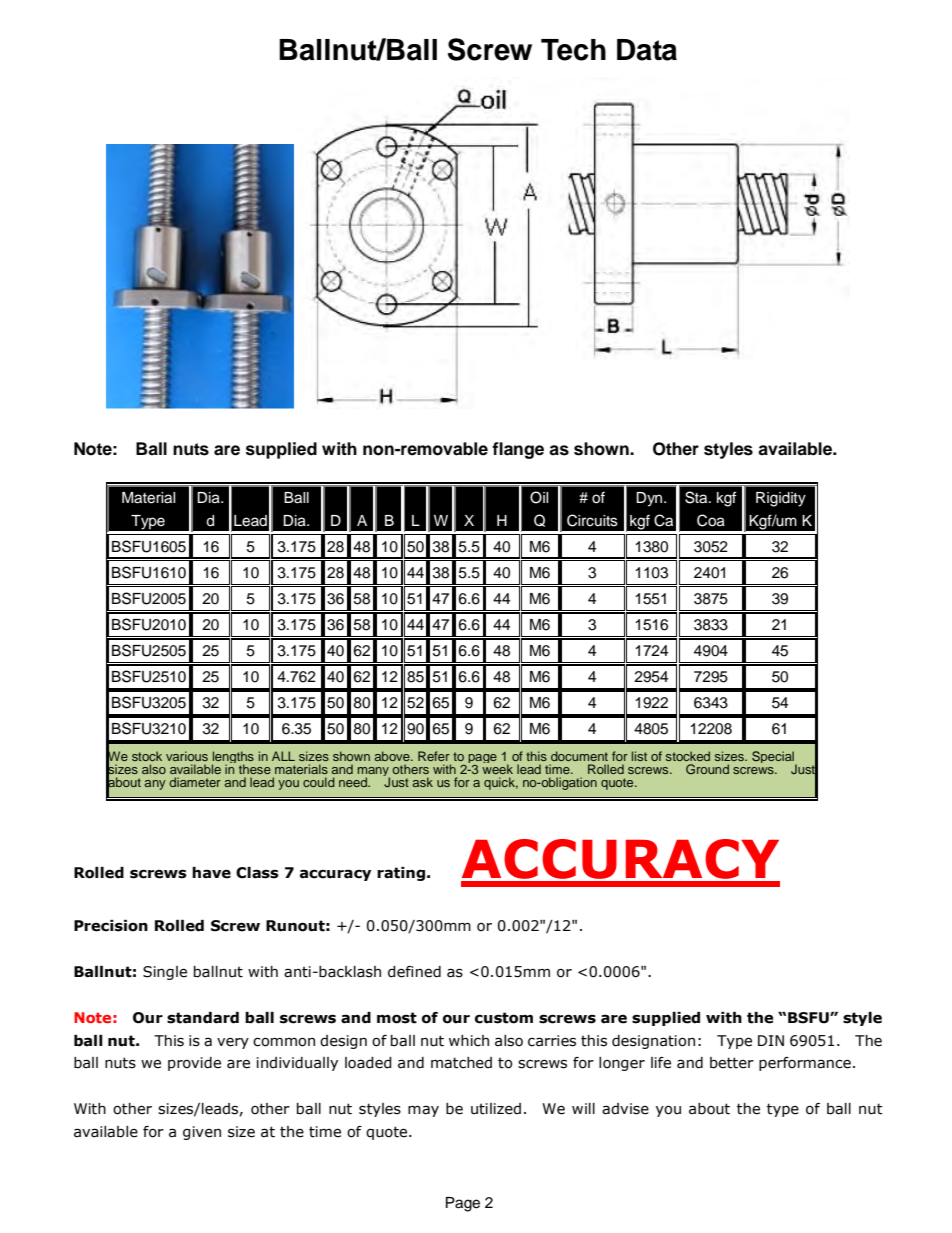 This image has width=952, height=1233. Describe the element at coordinates (187, 756) in the image. I see `various` at that location.
